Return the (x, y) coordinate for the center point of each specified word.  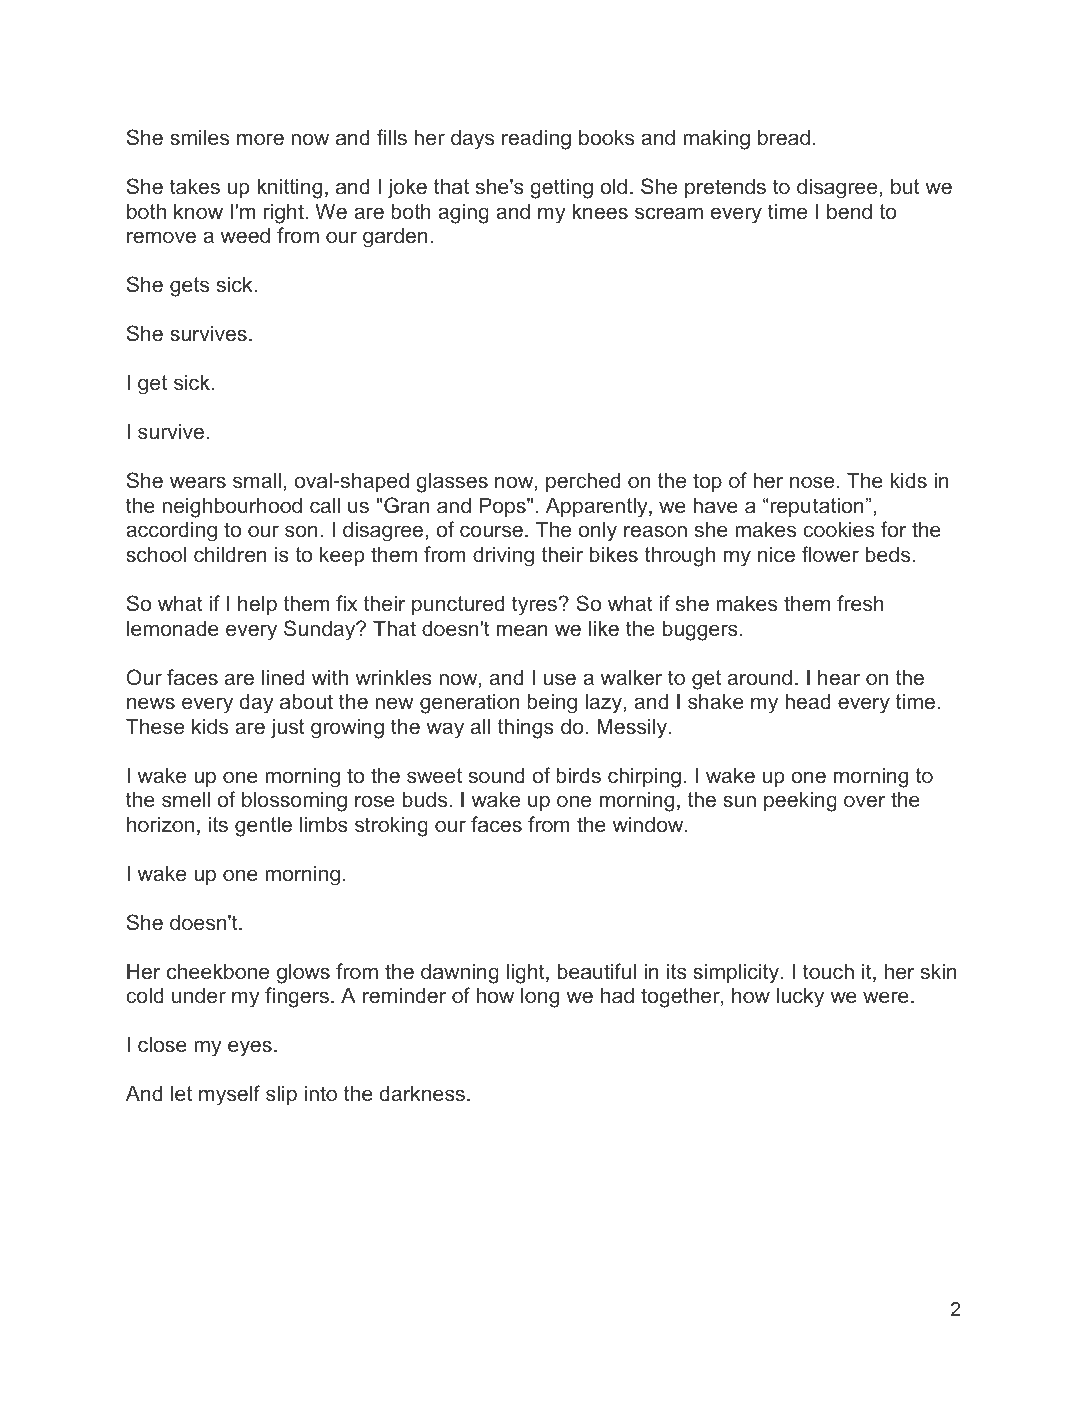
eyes (250, 1048)
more (260, 139)
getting (561, 188)
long (540, 997)
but (905, 186)
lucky (800, 997)
